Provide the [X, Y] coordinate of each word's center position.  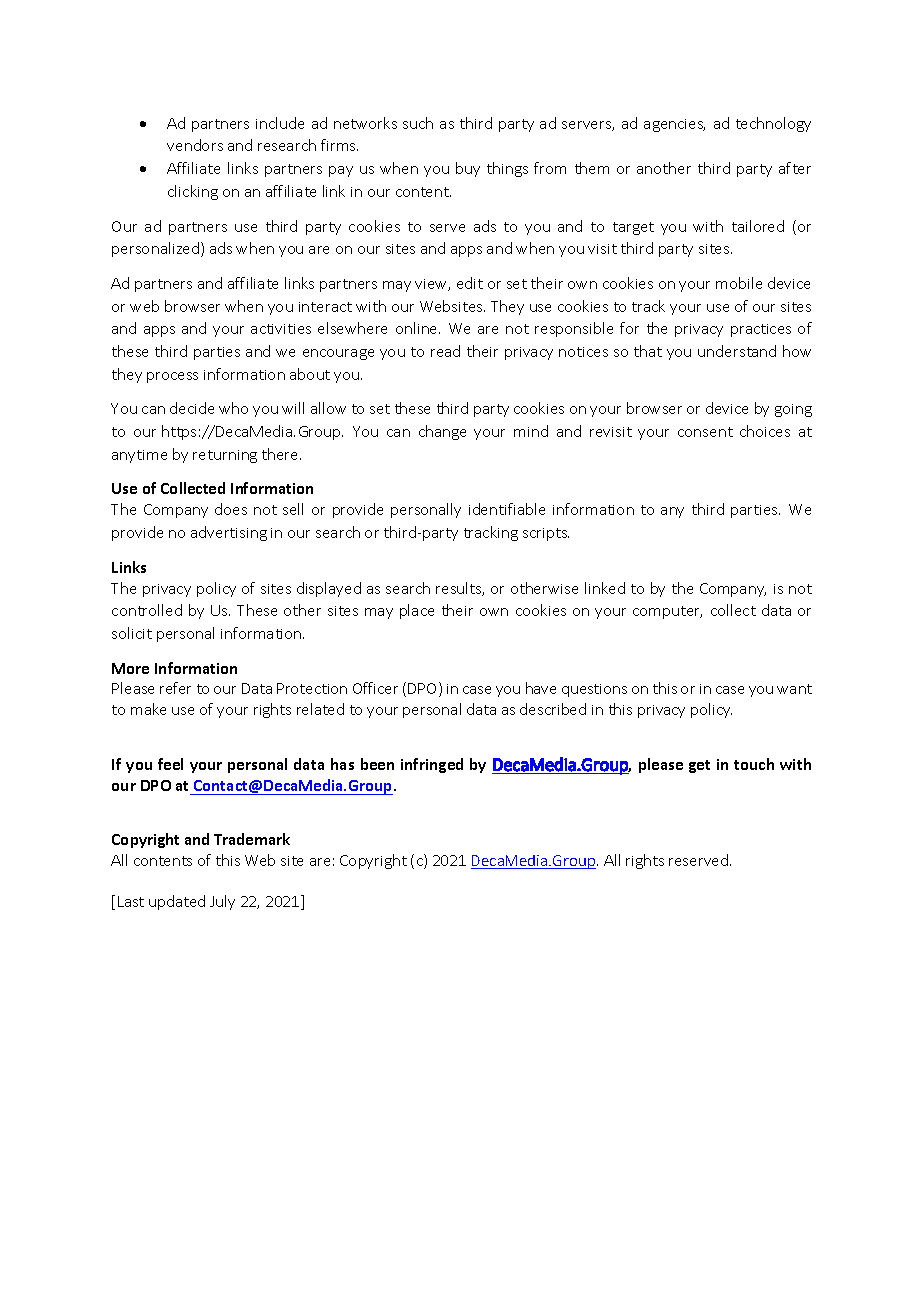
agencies [674, 125]
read [445, 351]
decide [192, 408]
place [417, 611]
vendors [195, 145]
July [222, 902]
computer [667, 612]
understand [737, 351]
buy [468, 169]
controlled [147, 610]
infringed [432, 765]
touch [754, 764]
